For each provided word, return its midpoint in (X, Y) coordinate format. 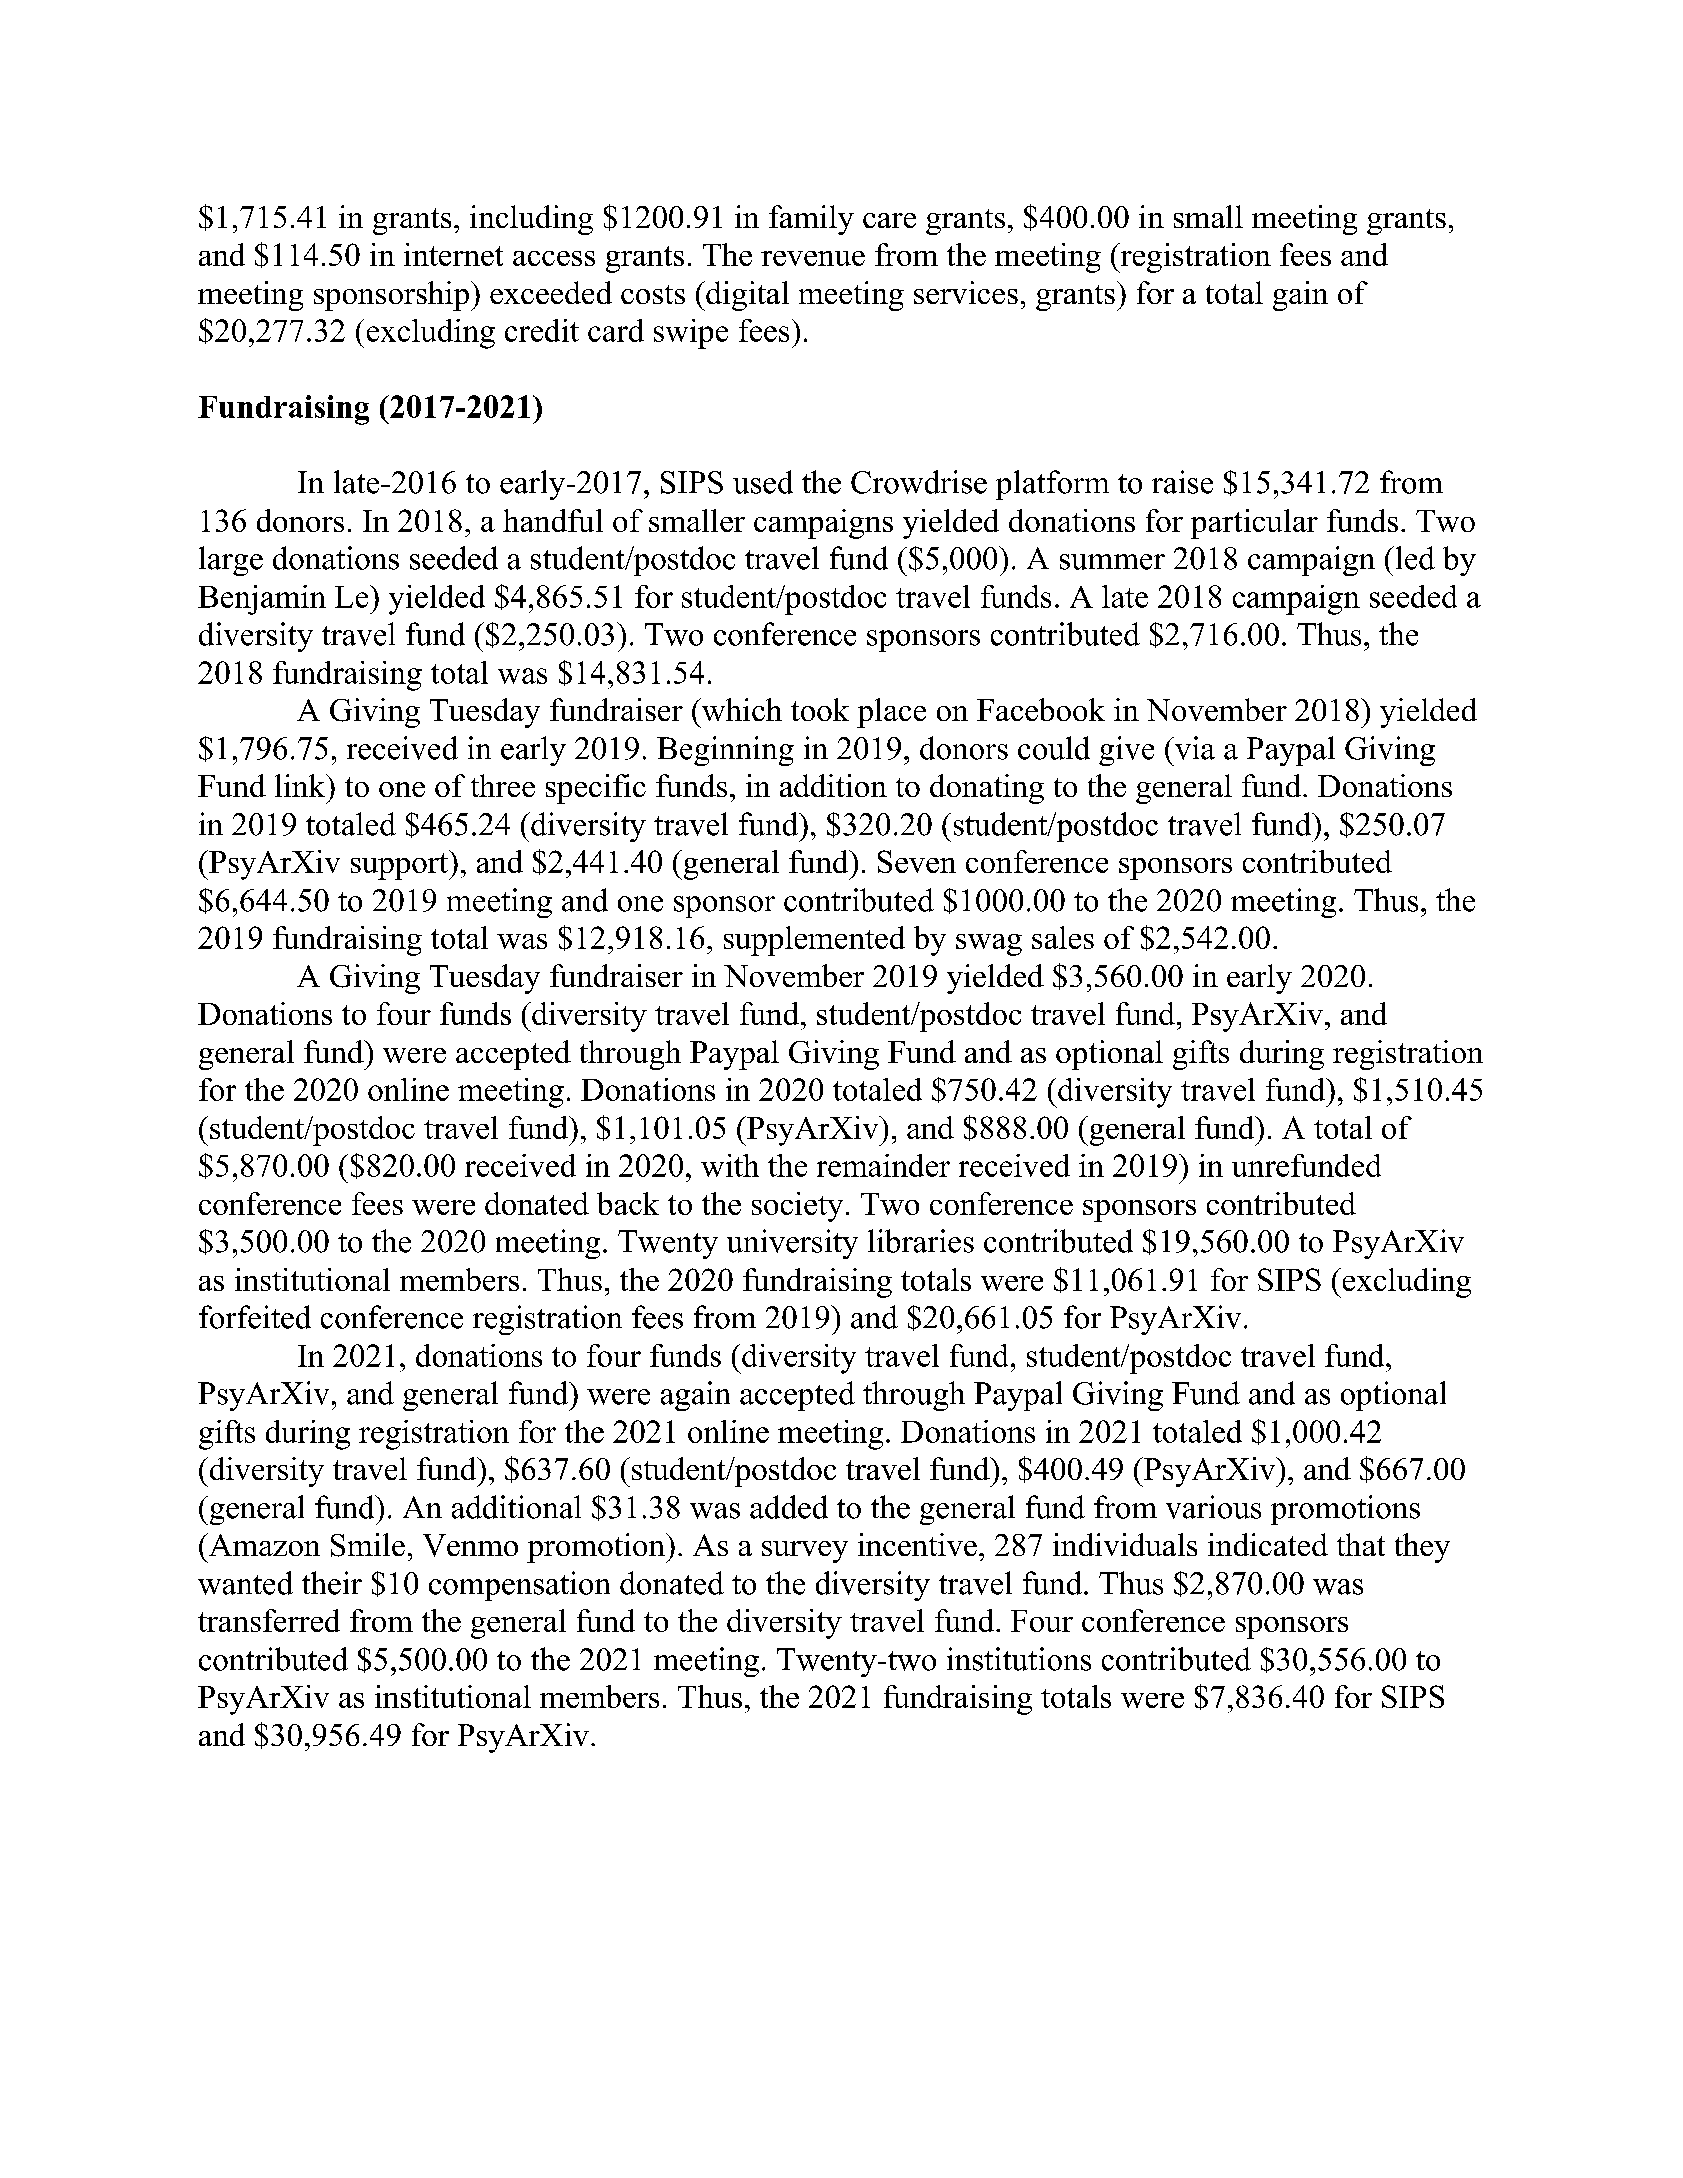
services (966, 292)
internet (453, 254)
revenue (813, 258)
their (332, 1583)
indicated (1268, 1544)
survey (805, 1552)
